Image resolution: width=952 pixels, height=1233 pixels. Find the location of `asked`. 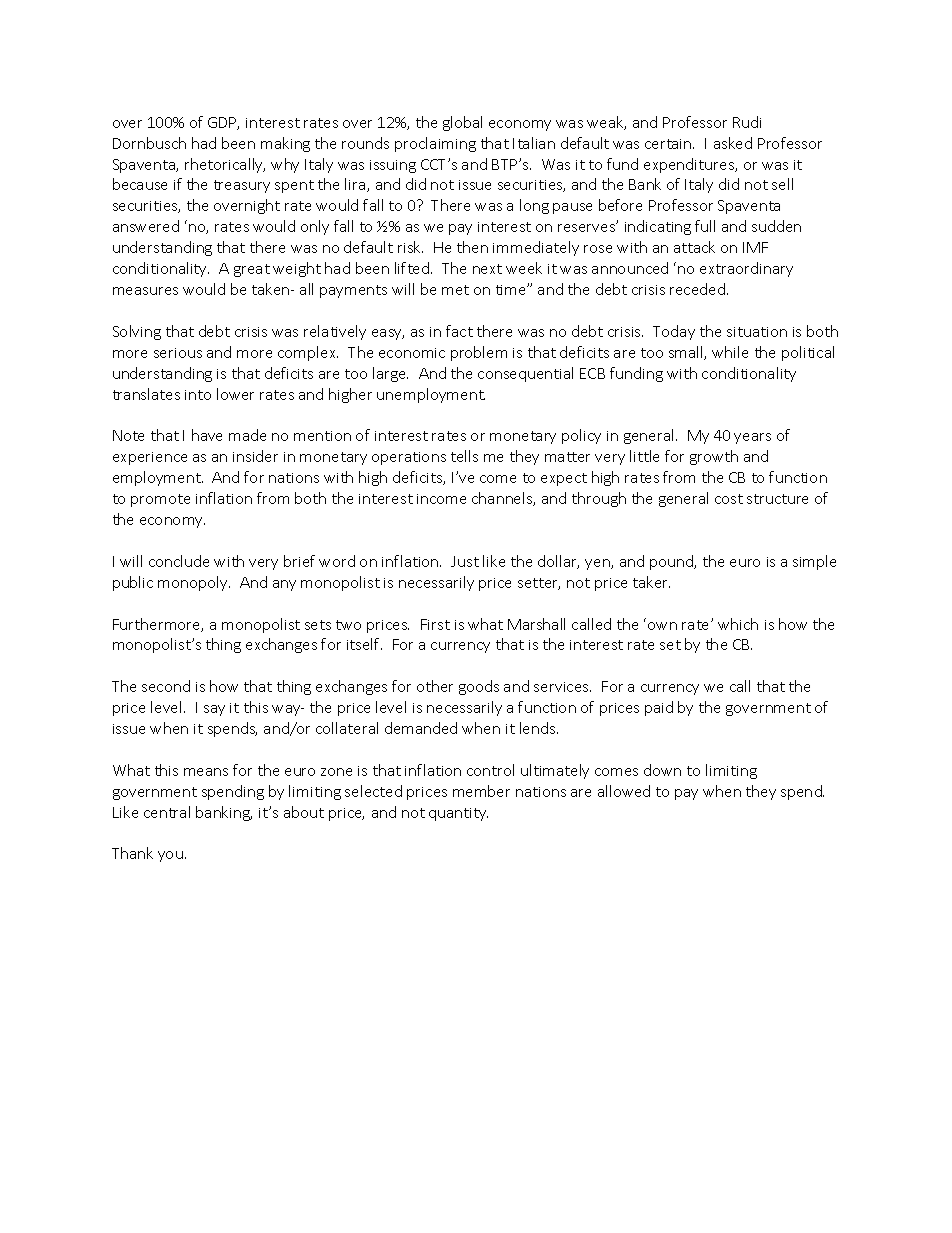

asked is located at coordinates (733, 143).
